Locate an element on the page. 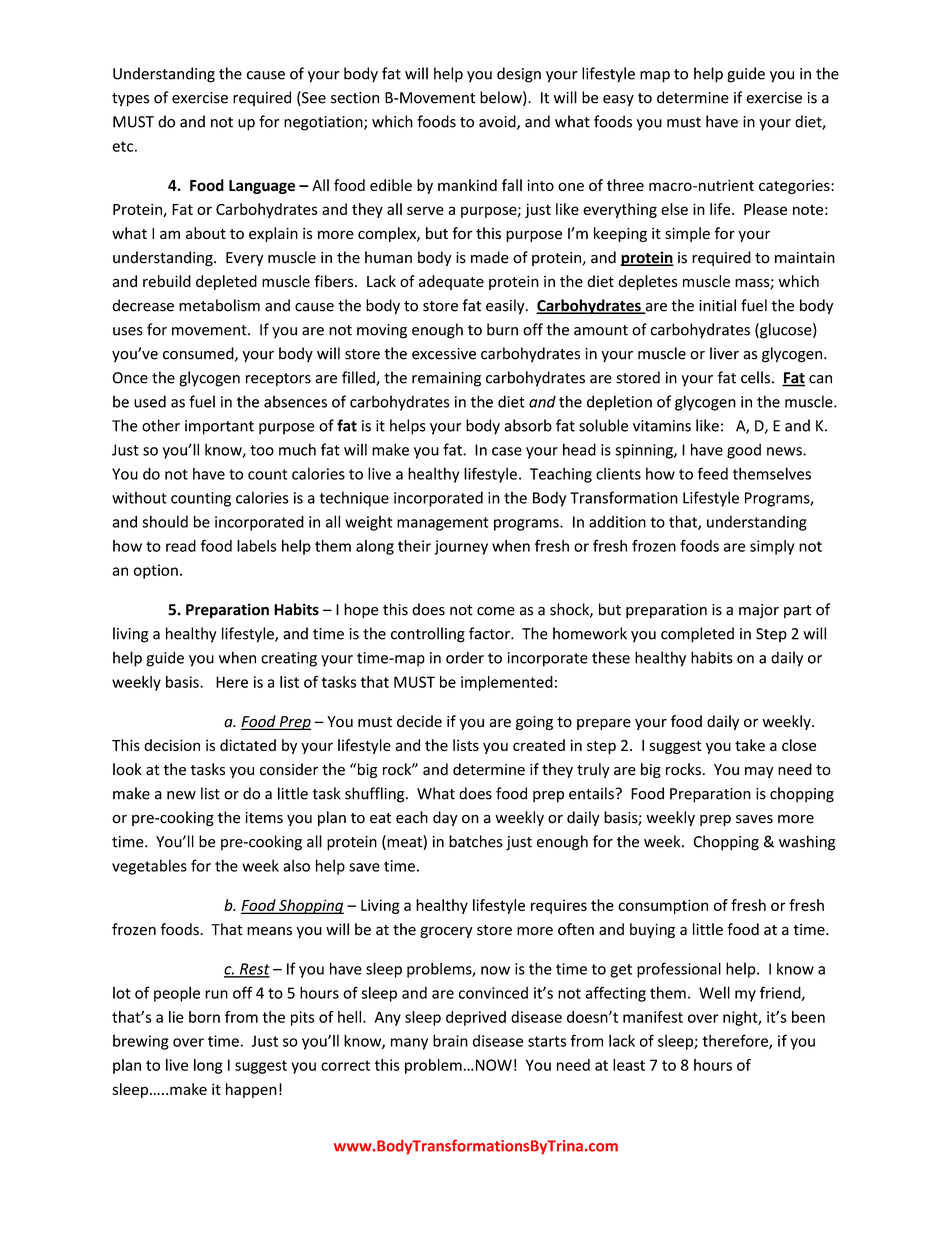 This document has width=952, height=1233. avoid is located at coordinates (498, 122).
